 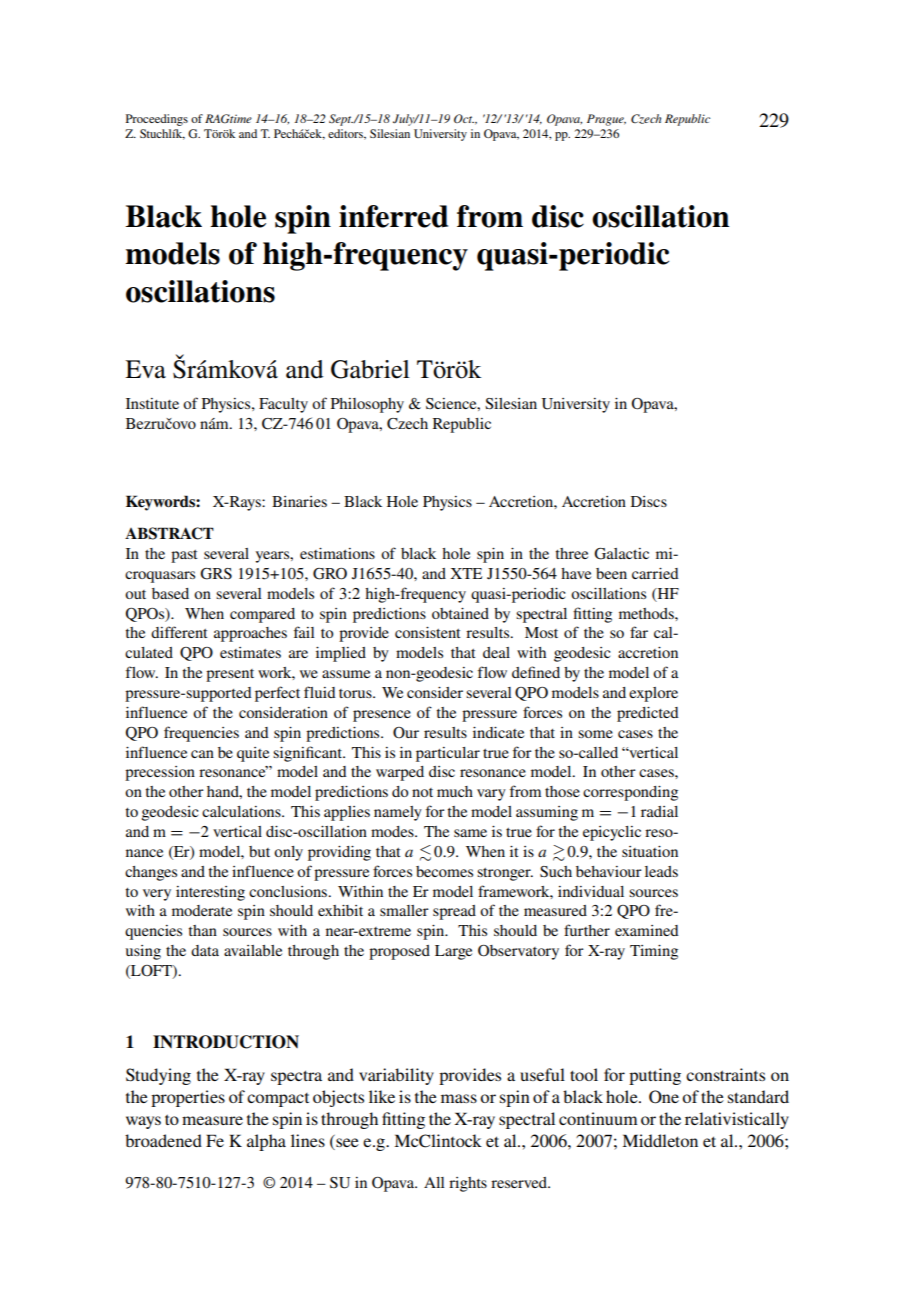 What do you see at coordinates (639, 632) in the image?
I see `far` at bounding box center [639, 632].
